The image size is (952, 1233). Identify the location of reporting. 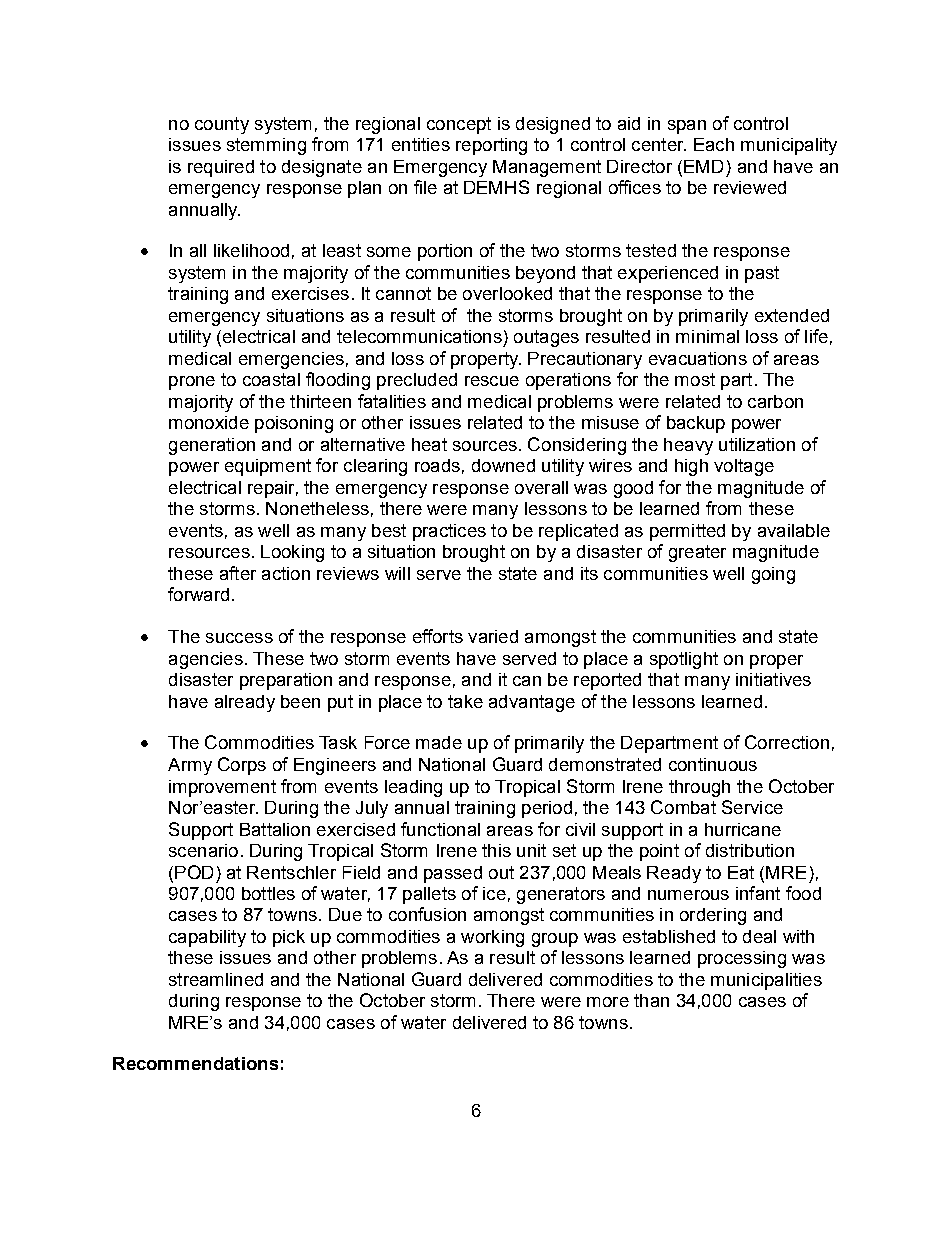
(491, 146).
